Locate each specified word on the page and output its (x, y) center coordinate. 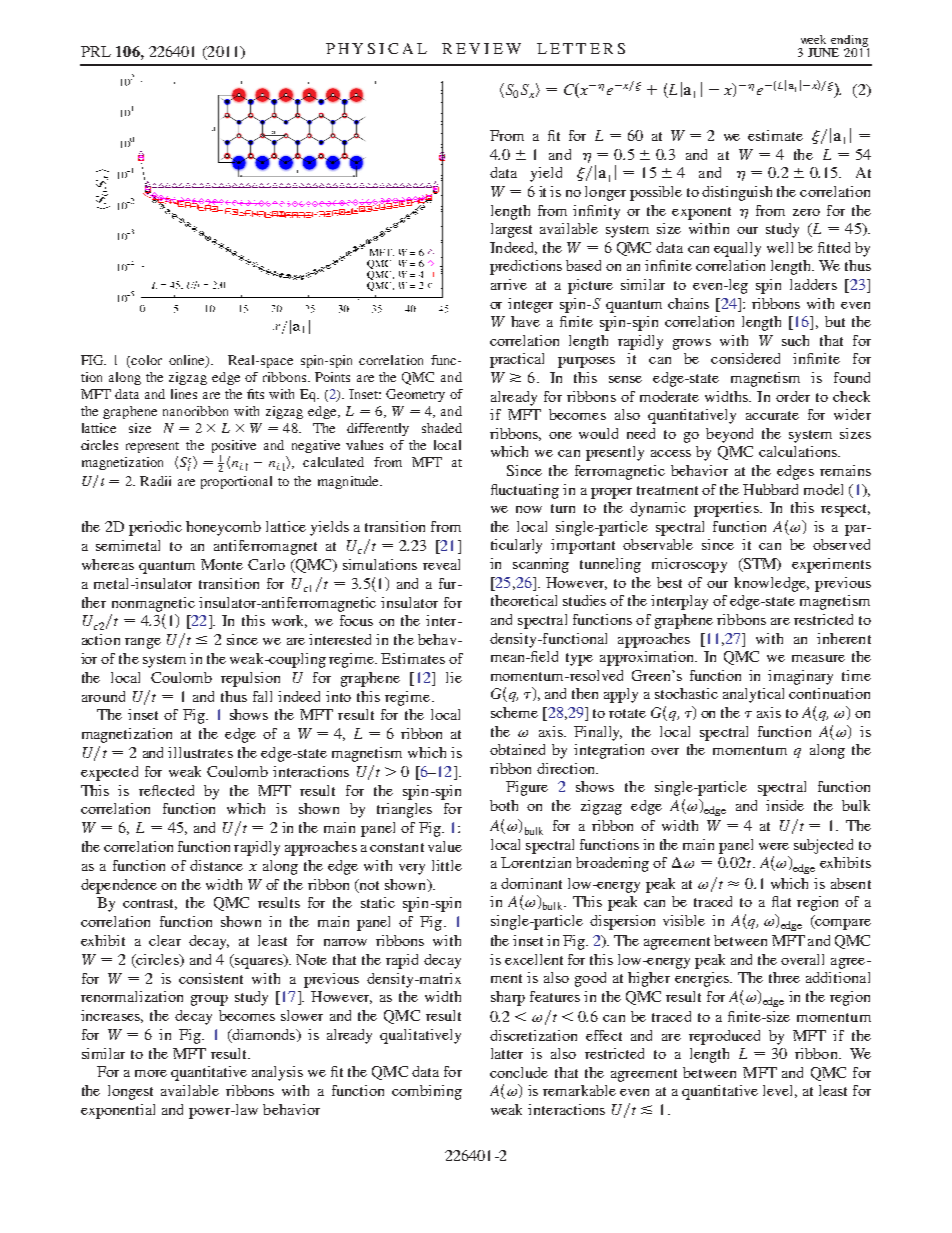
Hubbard (770, 489)
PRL (96, 51)
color (146, 360)
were (774, 846)
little (447, 865)
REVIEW (481, 48)
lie (454, 677)
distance (216, 865)
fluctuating (525, 491)
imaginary (800, 677)
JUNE (823, 52)
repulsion (250, 679)
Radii (155, 481)
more (151, 1073)
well (780, 247)
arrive (509, 284)
